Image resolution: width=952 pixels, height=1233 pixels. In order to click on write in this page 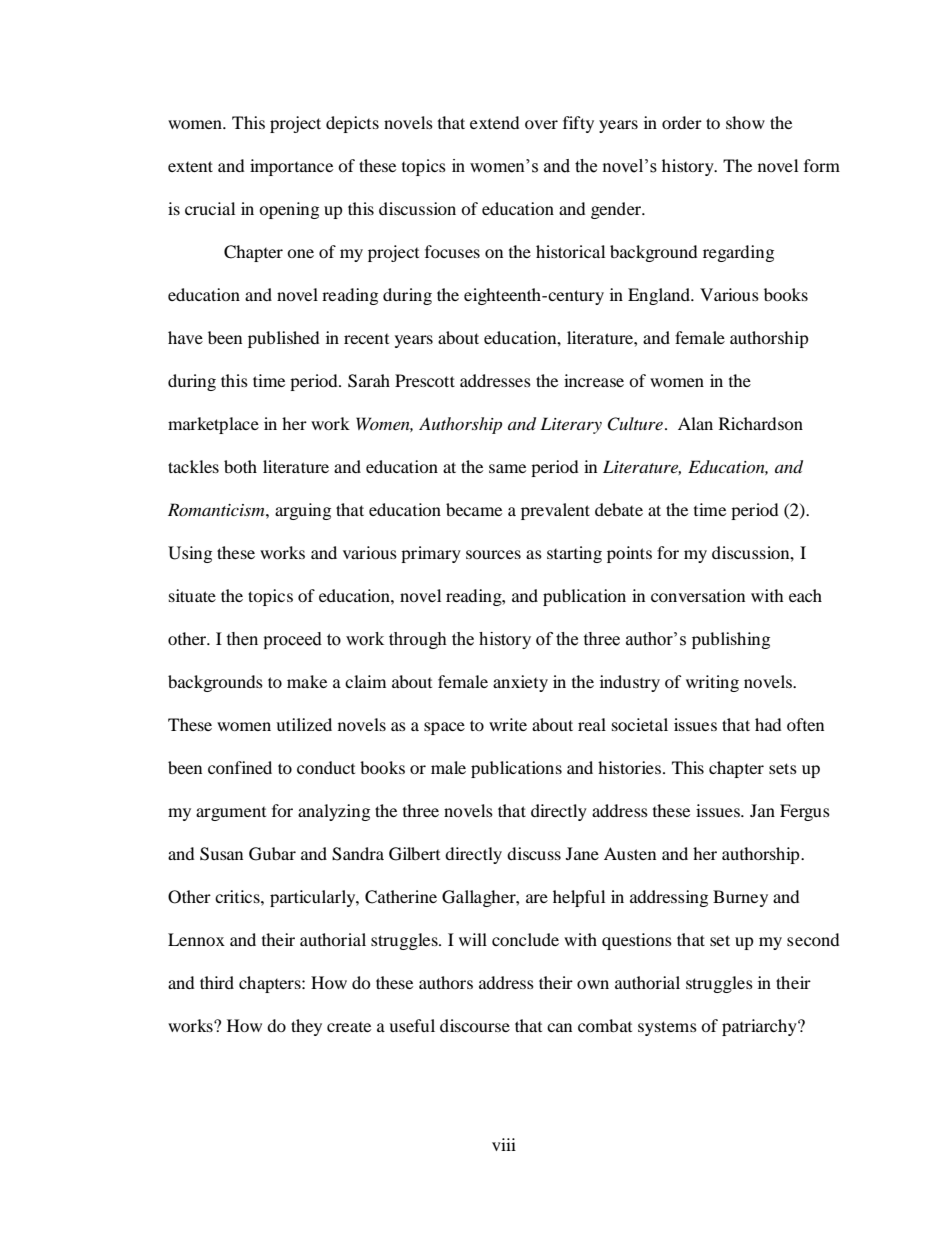, I will do `click(508, 724)`.
